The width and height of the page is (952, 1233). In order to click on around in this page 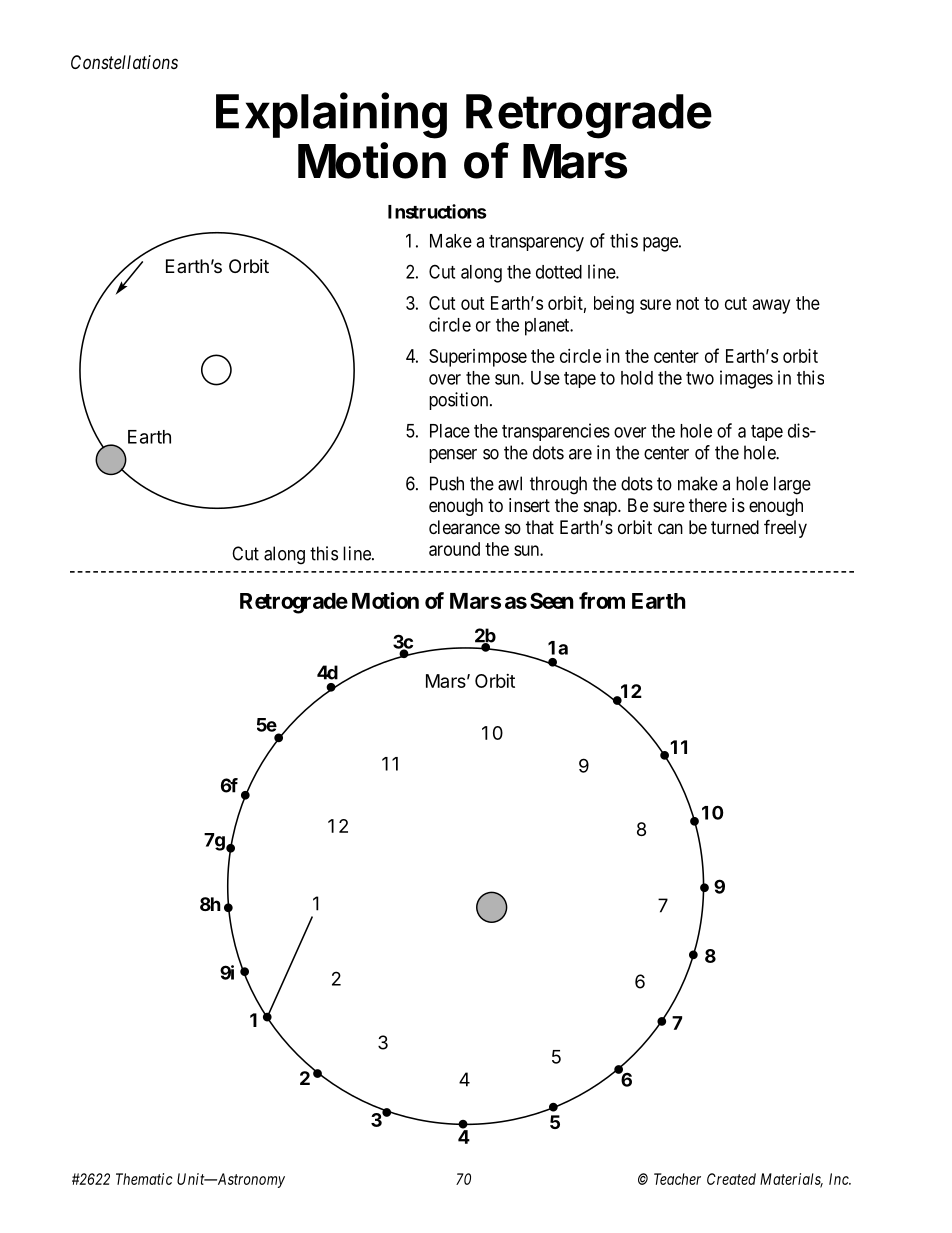, I will do `click(454, 549)`.
